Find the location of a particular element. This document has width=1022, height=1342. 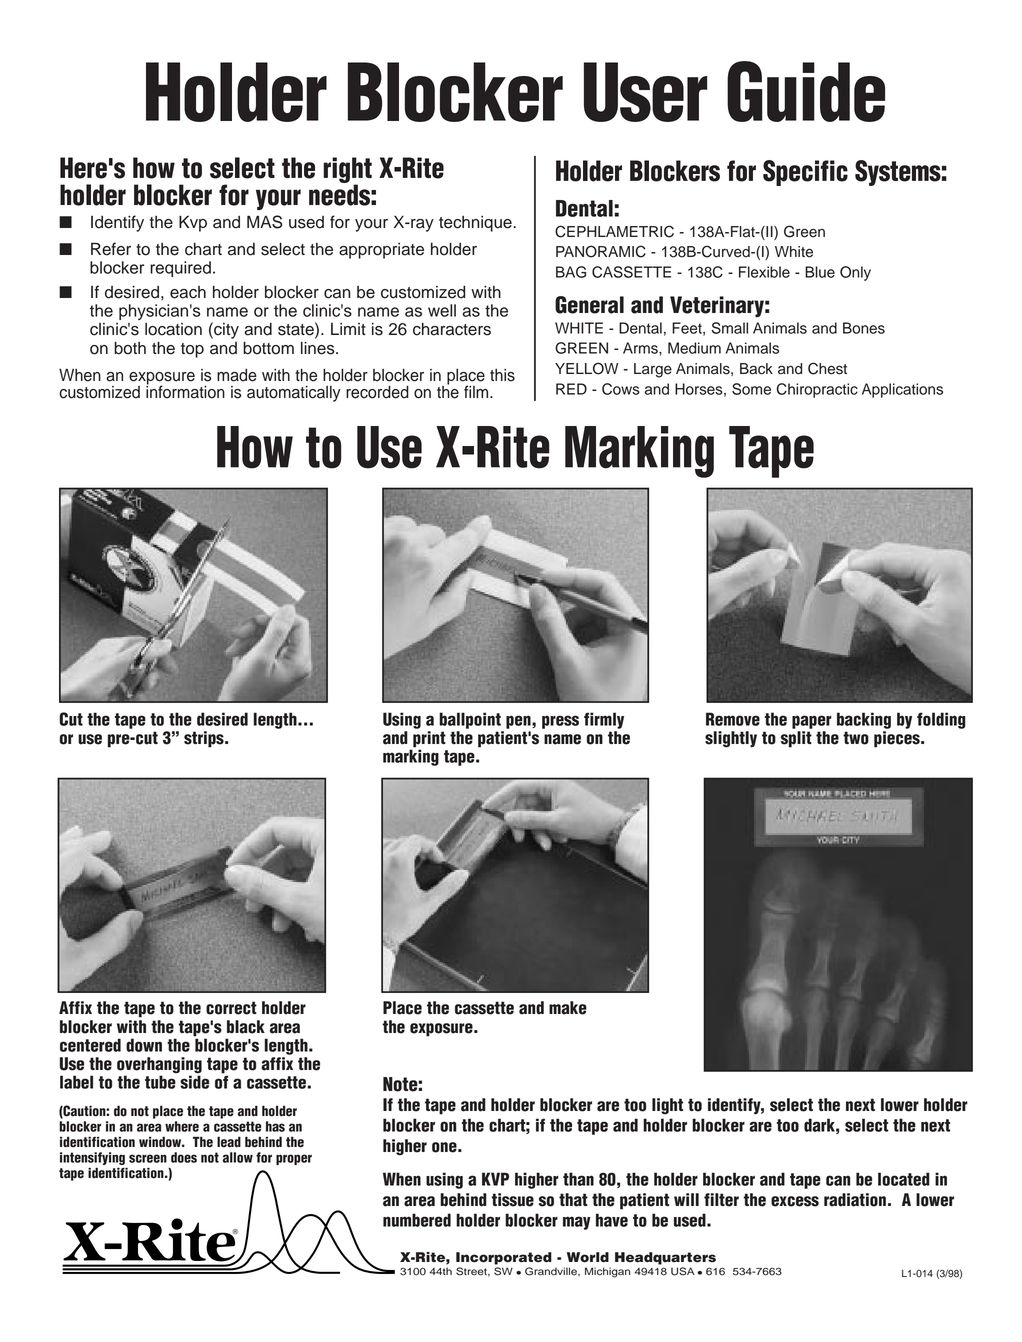

correct is located at coordinates (231, 1008).
